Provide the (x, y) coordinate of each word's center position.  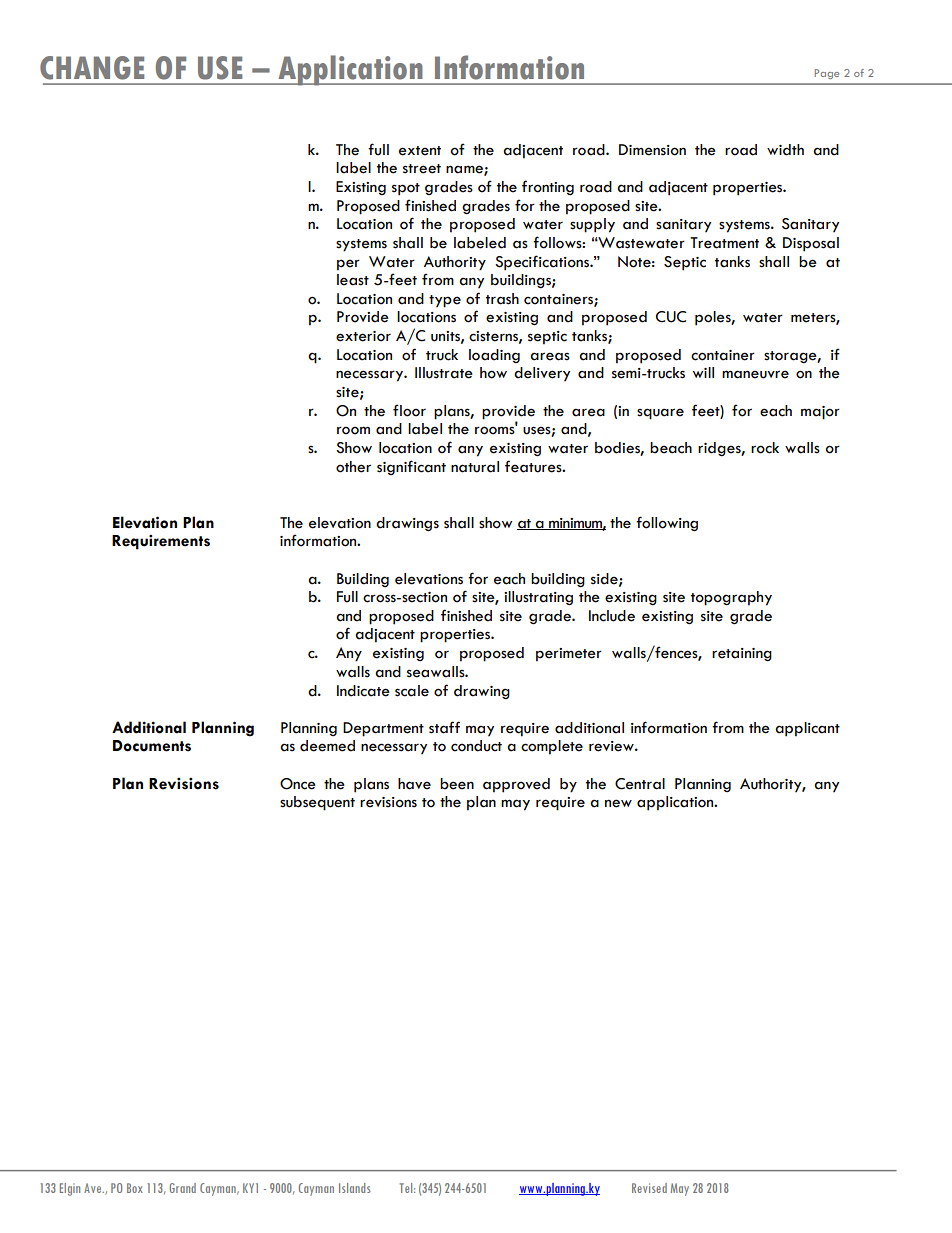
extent (420, 151)
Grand (182, 1188)
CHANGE (92, 68)
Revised (649, 1188)
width (785, 150)
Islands (355, 1188)
